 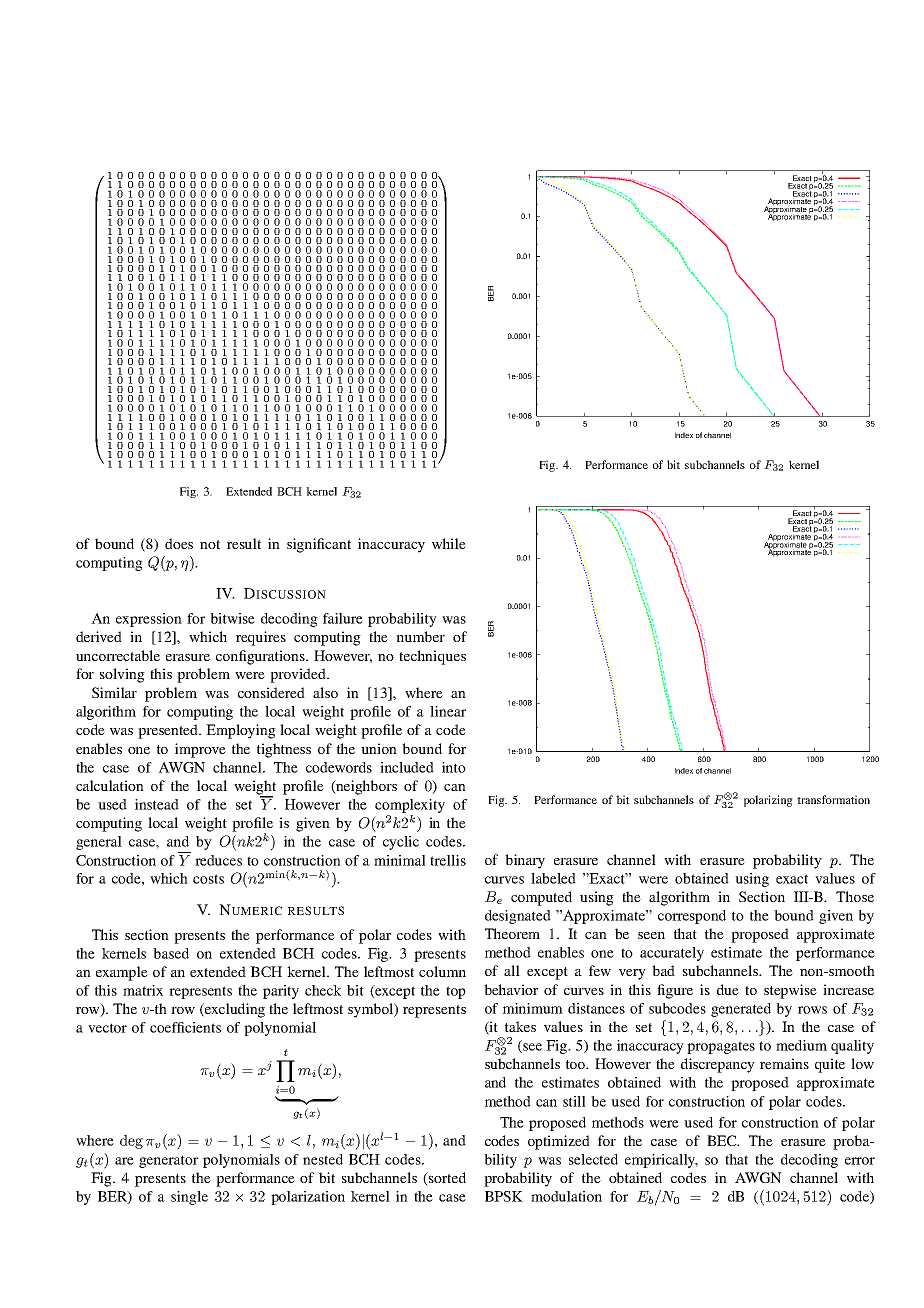 What do you see at coordinates (449, 543) in the image?
I see `while` at bounding box center [449, 543].
